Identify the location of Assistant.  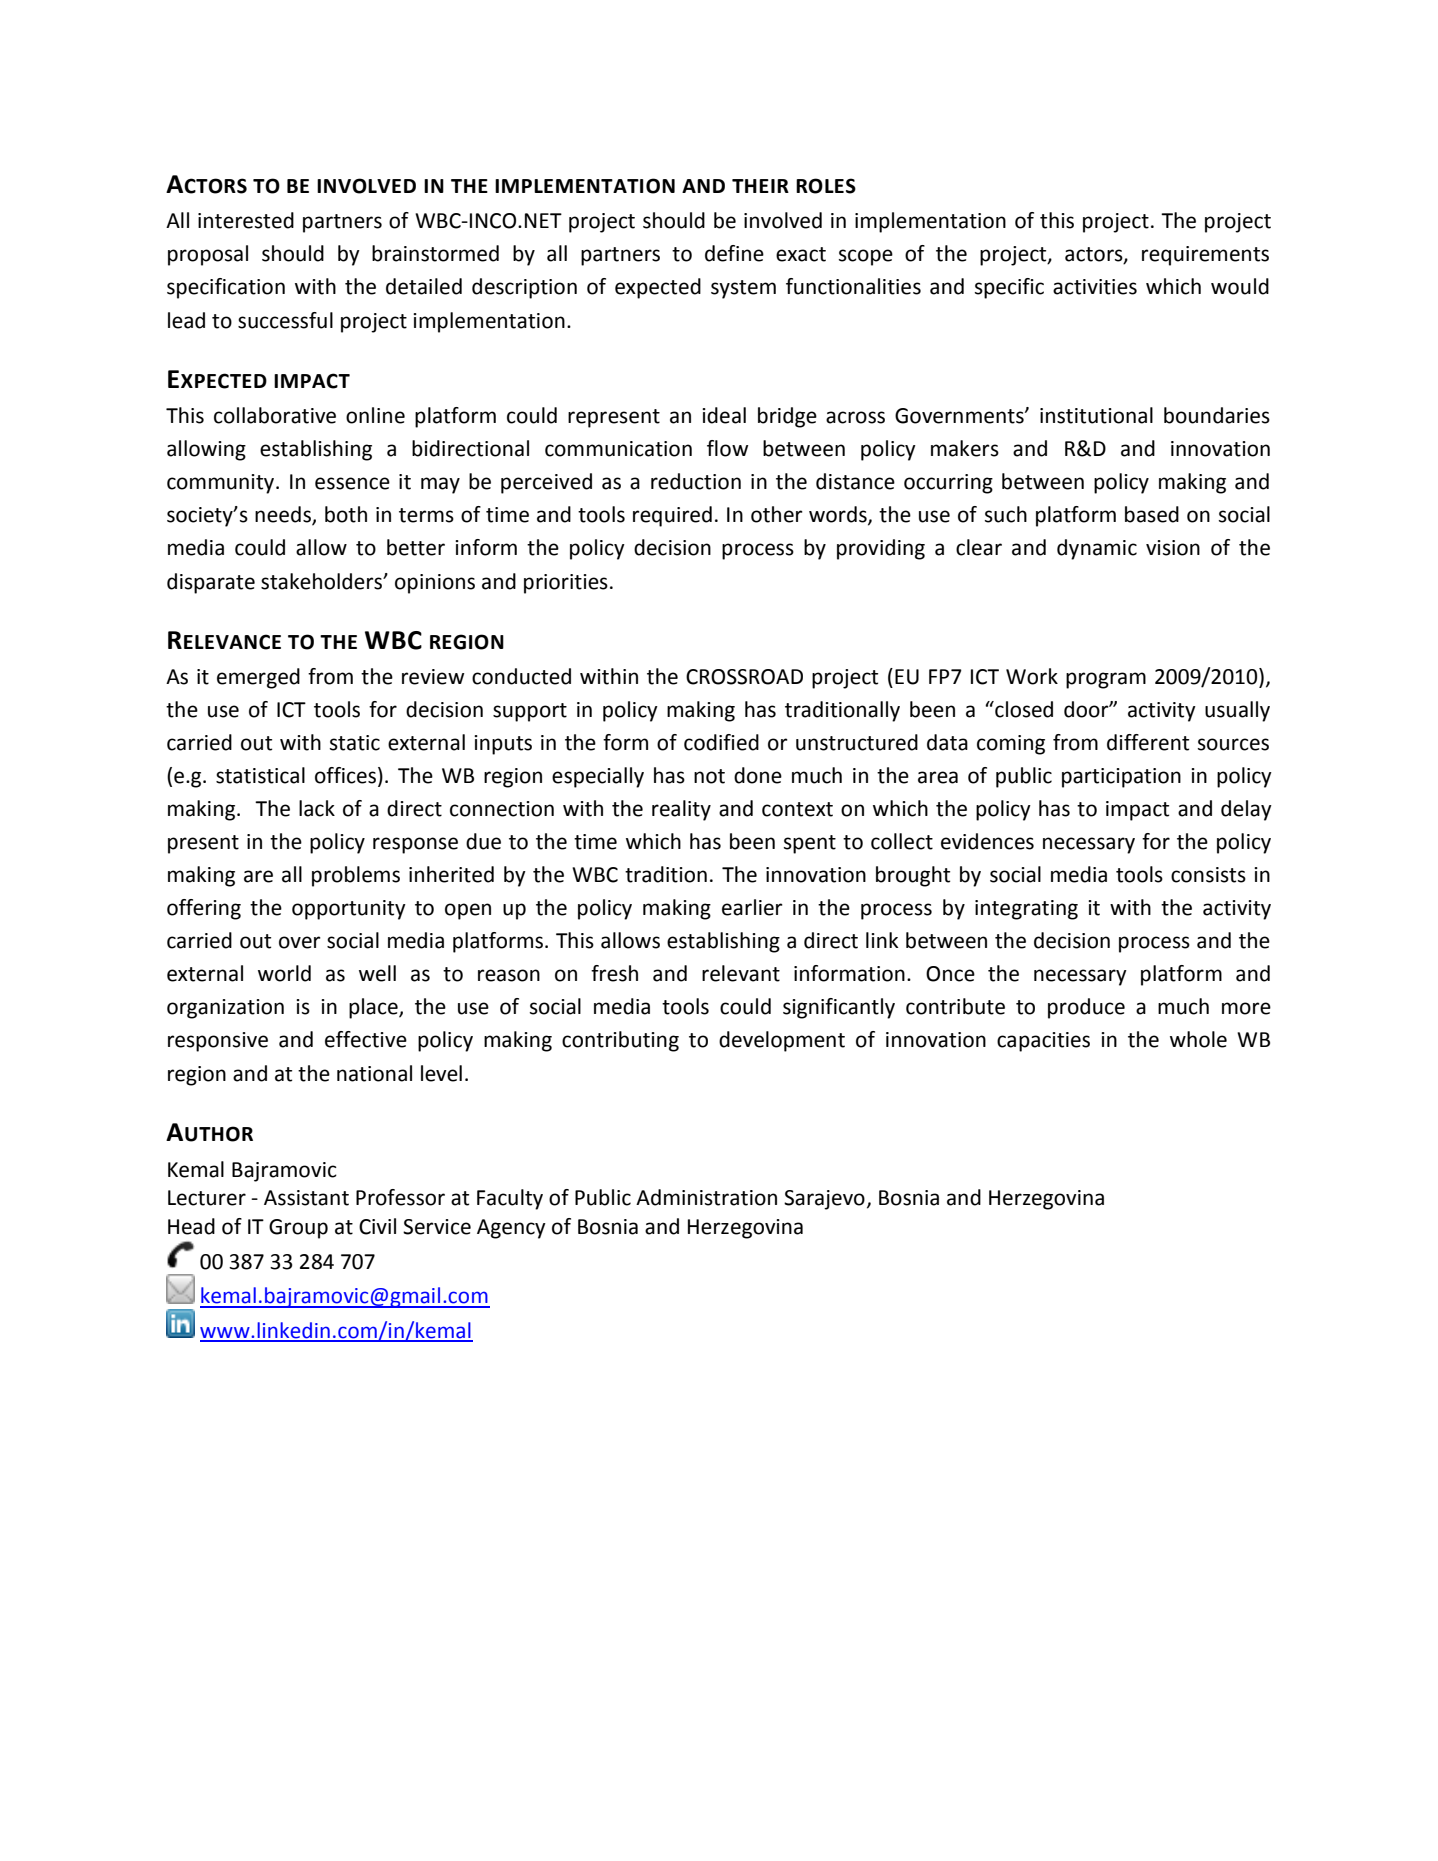
(306, 1198).
